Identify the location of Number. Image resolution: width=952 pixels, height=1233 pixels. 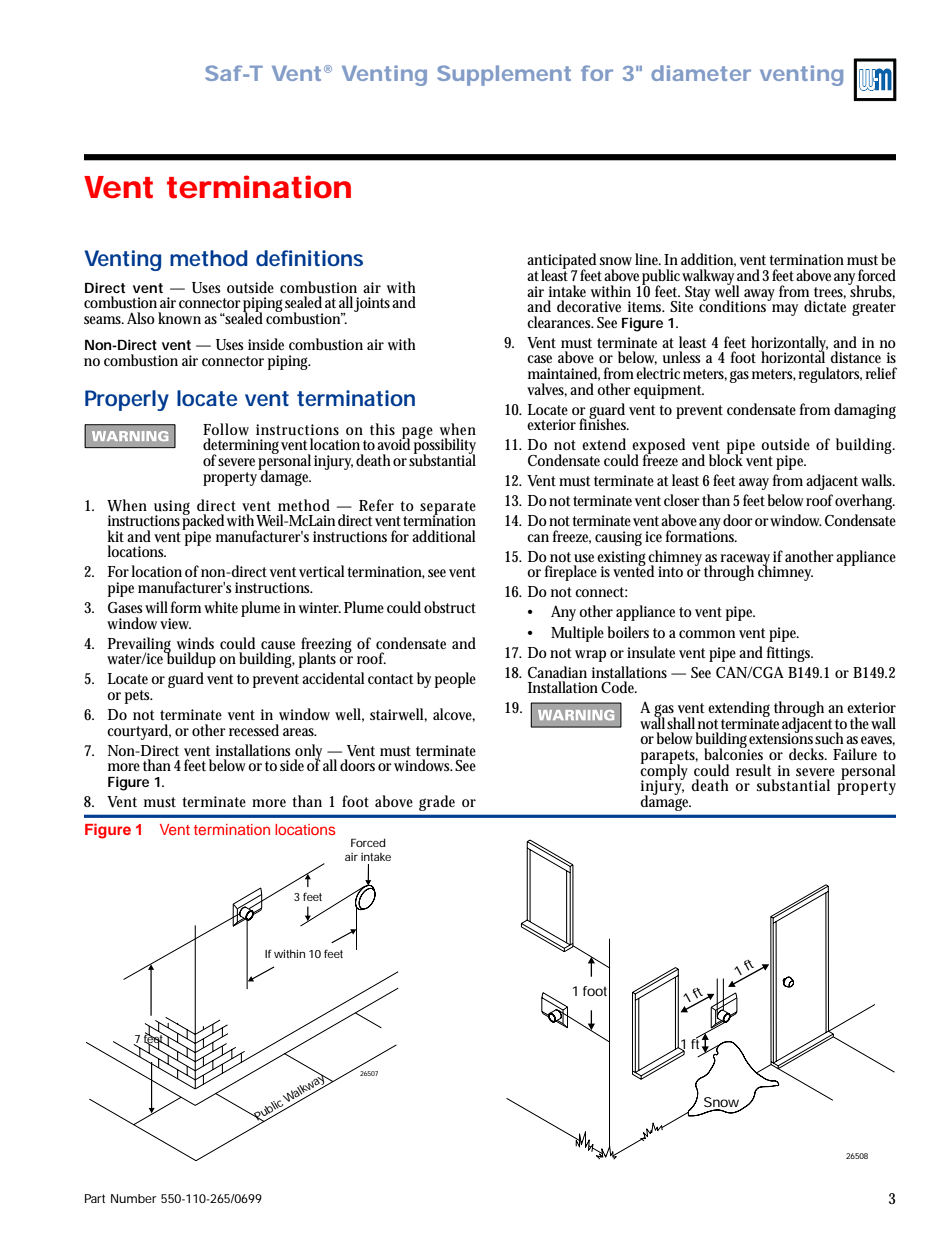
(134, 1198).
